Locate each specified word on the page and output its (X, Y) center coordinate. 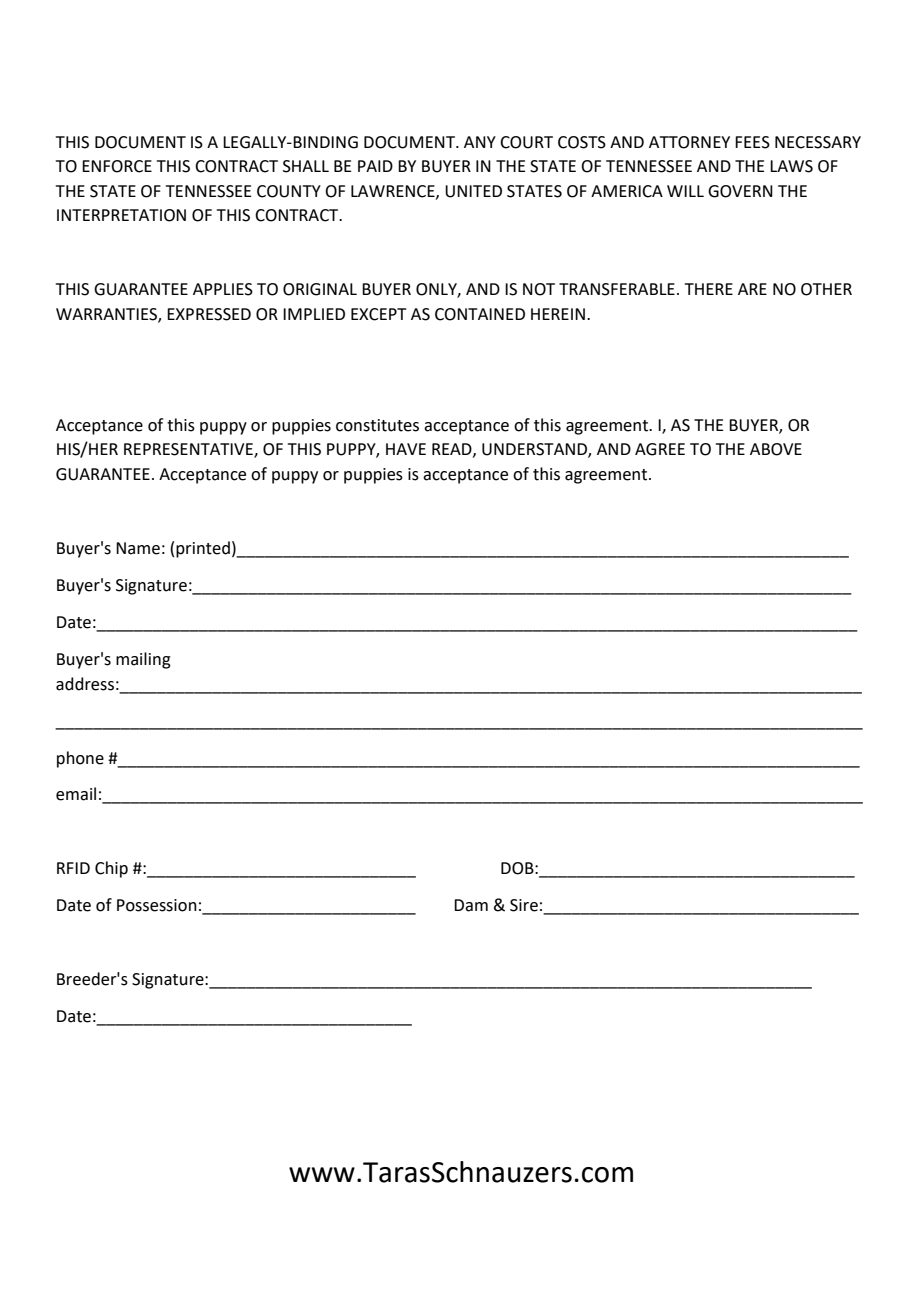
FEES (752, 142)
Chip (111, 869)
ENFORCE (117, 166)
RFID (73, 868)
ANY (480, 142)
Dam (471, 905)
